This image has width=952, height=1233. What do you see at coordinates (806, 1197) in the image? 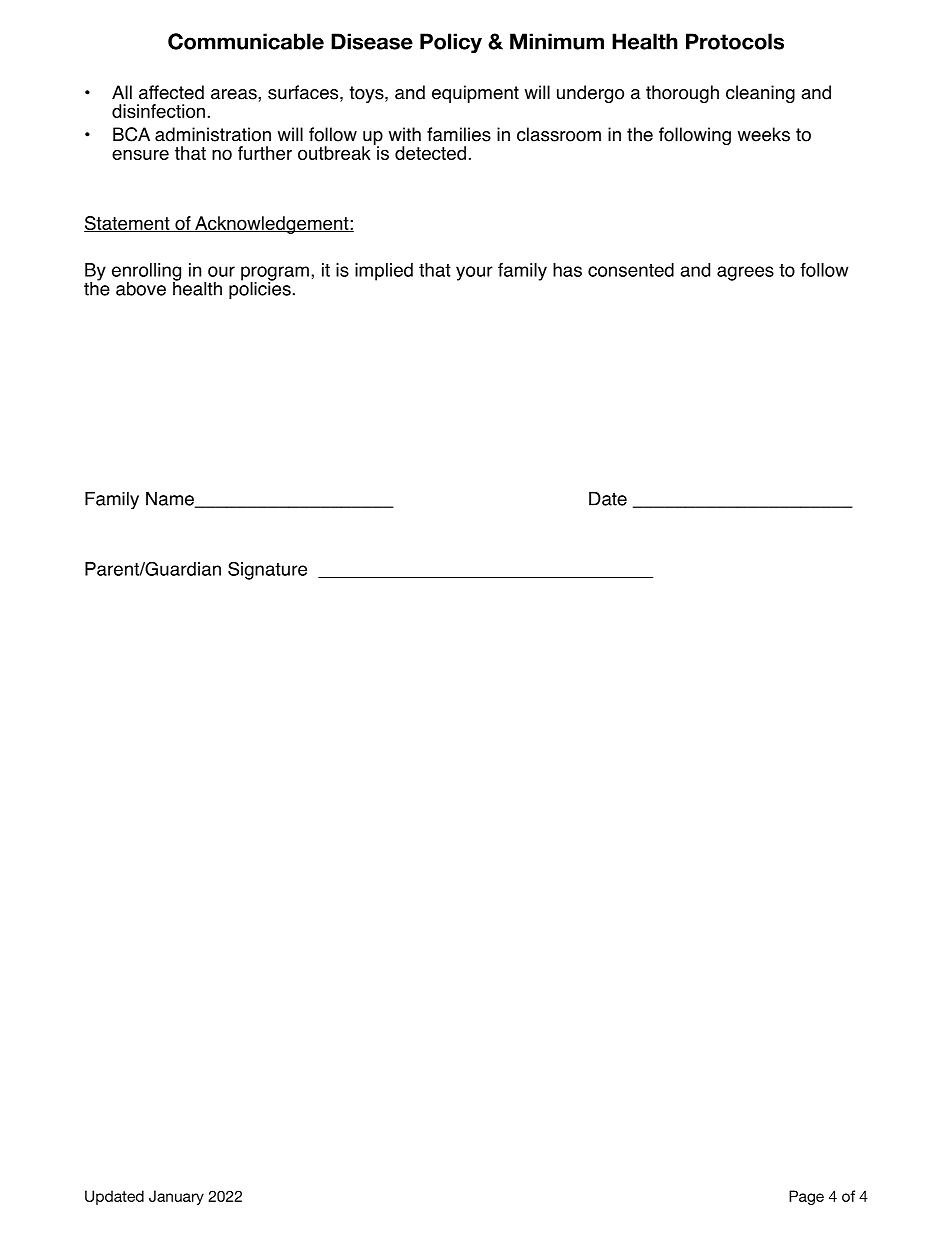
I see `Page` at bounding box center [806, 1197].
